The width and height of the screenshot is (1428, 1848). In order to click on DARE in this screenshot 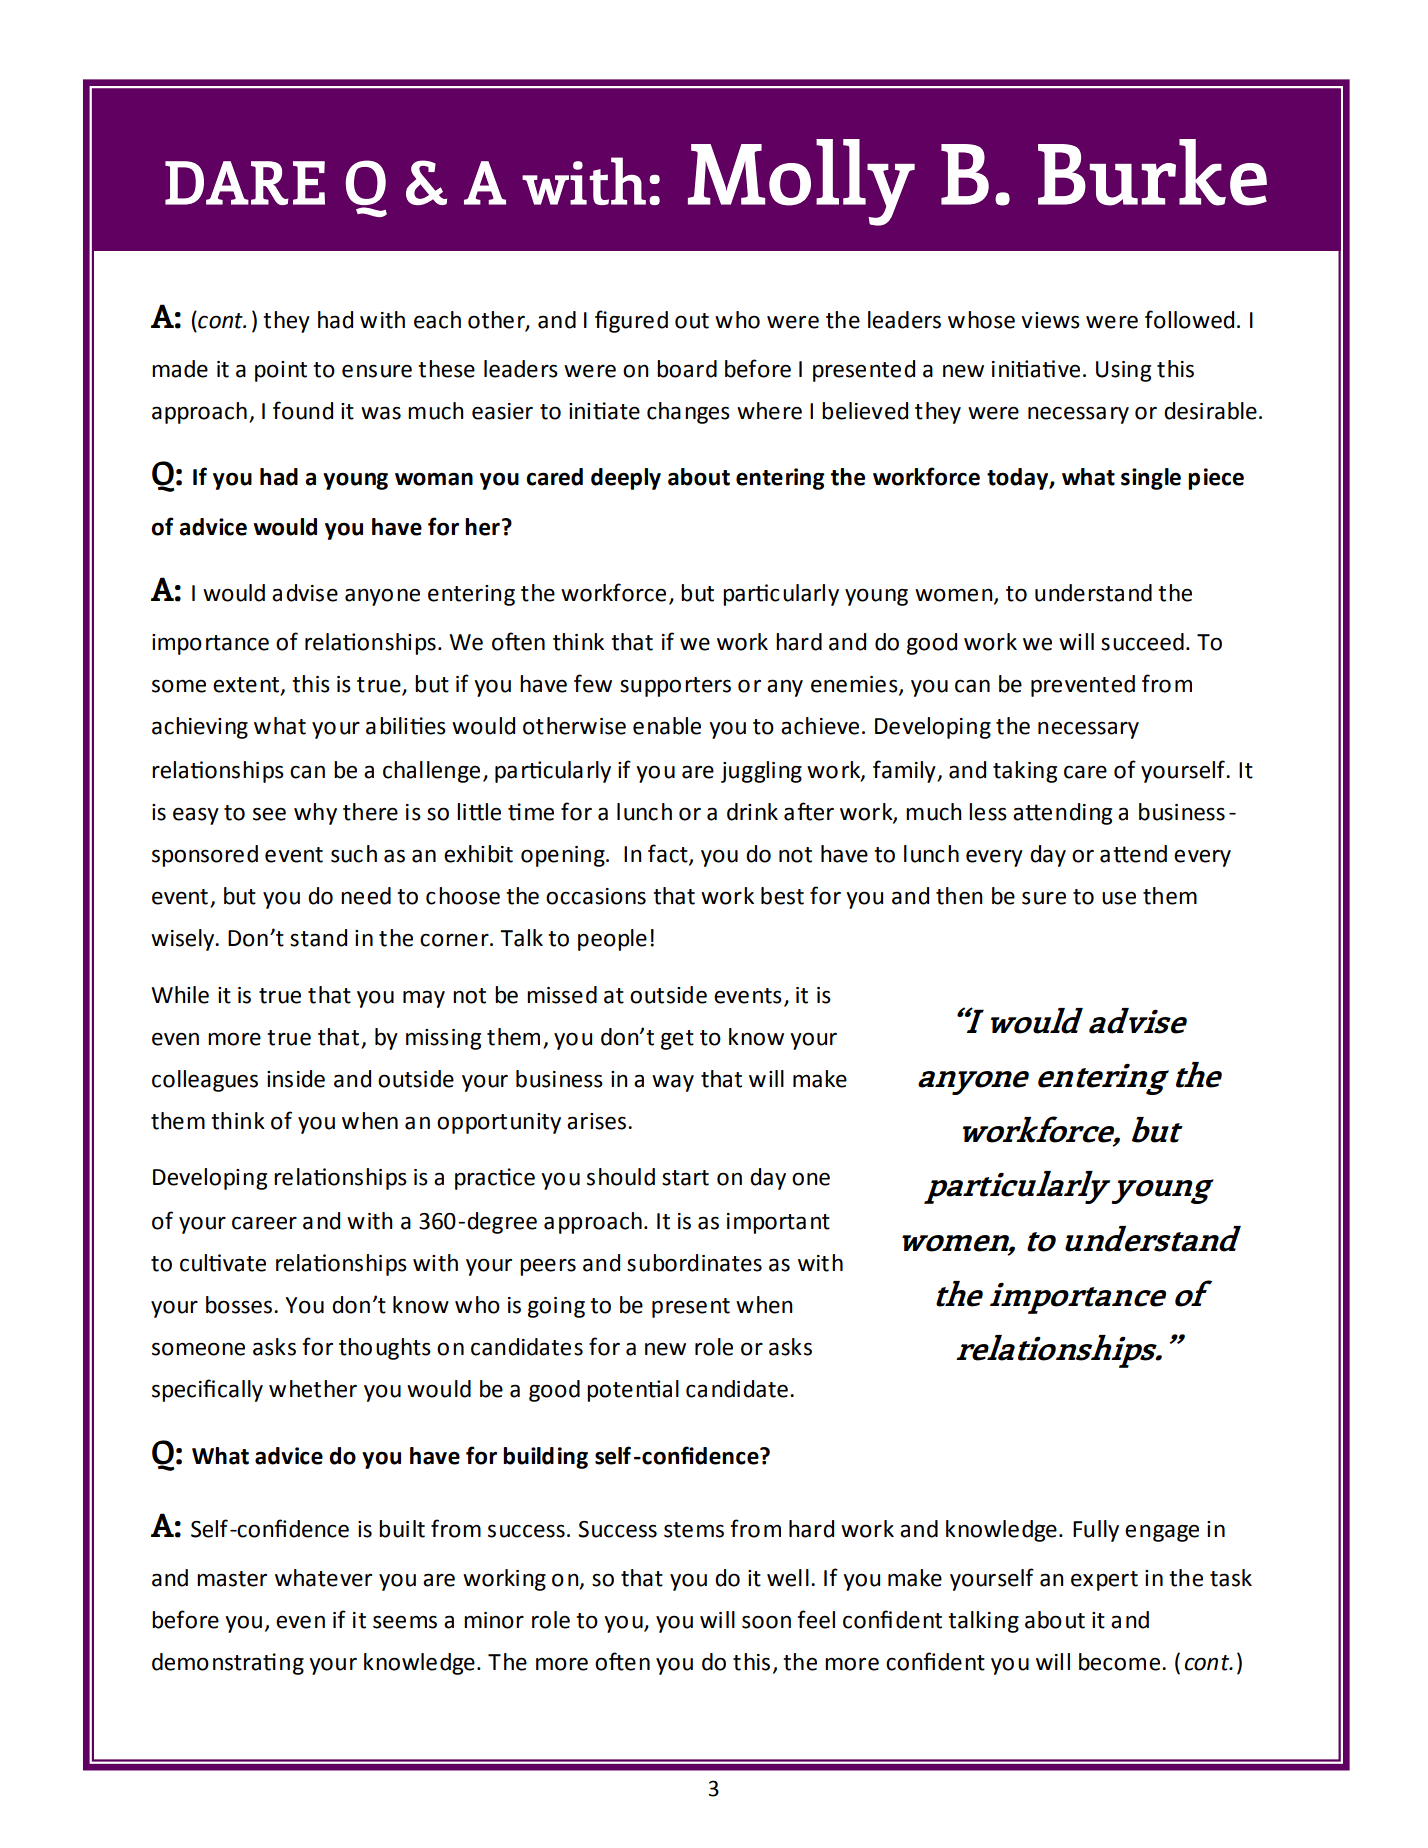, I will do `click(245, 183)`.
